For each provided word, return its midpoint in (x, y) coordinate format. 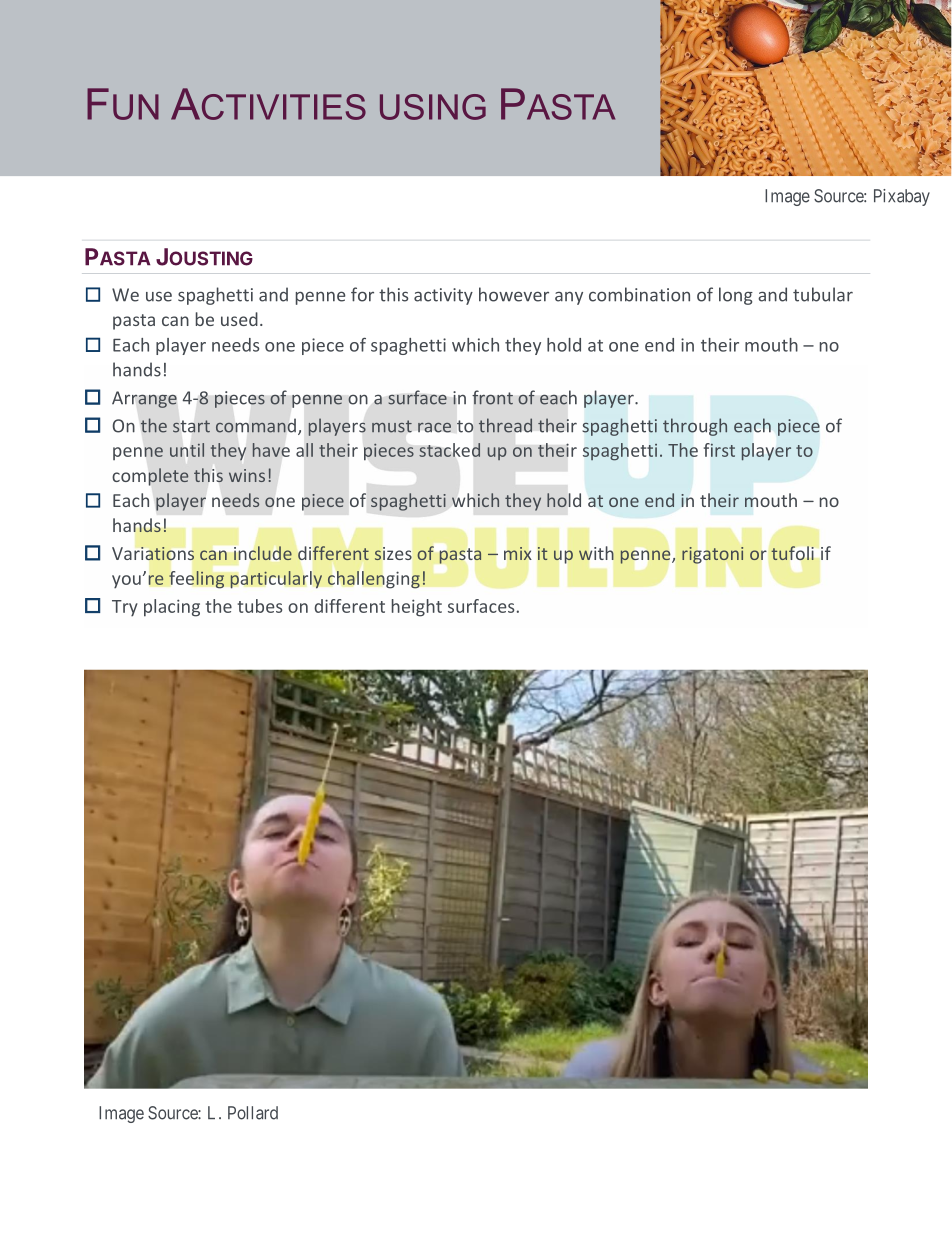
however (514, 294)
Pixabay (902, 197)
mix (517, 553)
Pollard (253, 1113)
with (596, 553)
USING (433, 107)
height (417, 608)
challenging (374, 580)
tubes (260, 606)
